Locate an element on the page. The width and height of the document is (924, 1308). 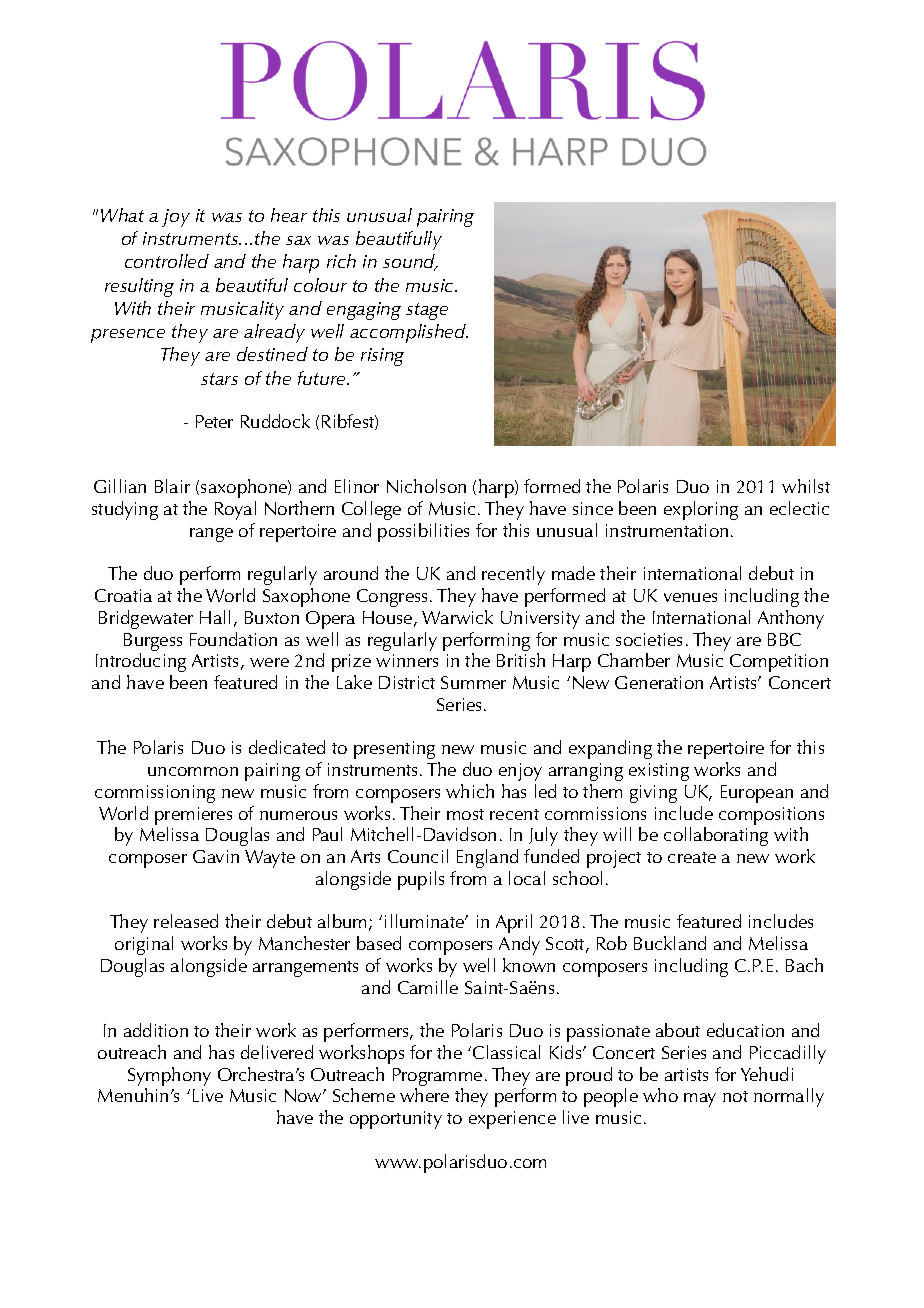
Nicholson is located at coordinates (426, 486).
